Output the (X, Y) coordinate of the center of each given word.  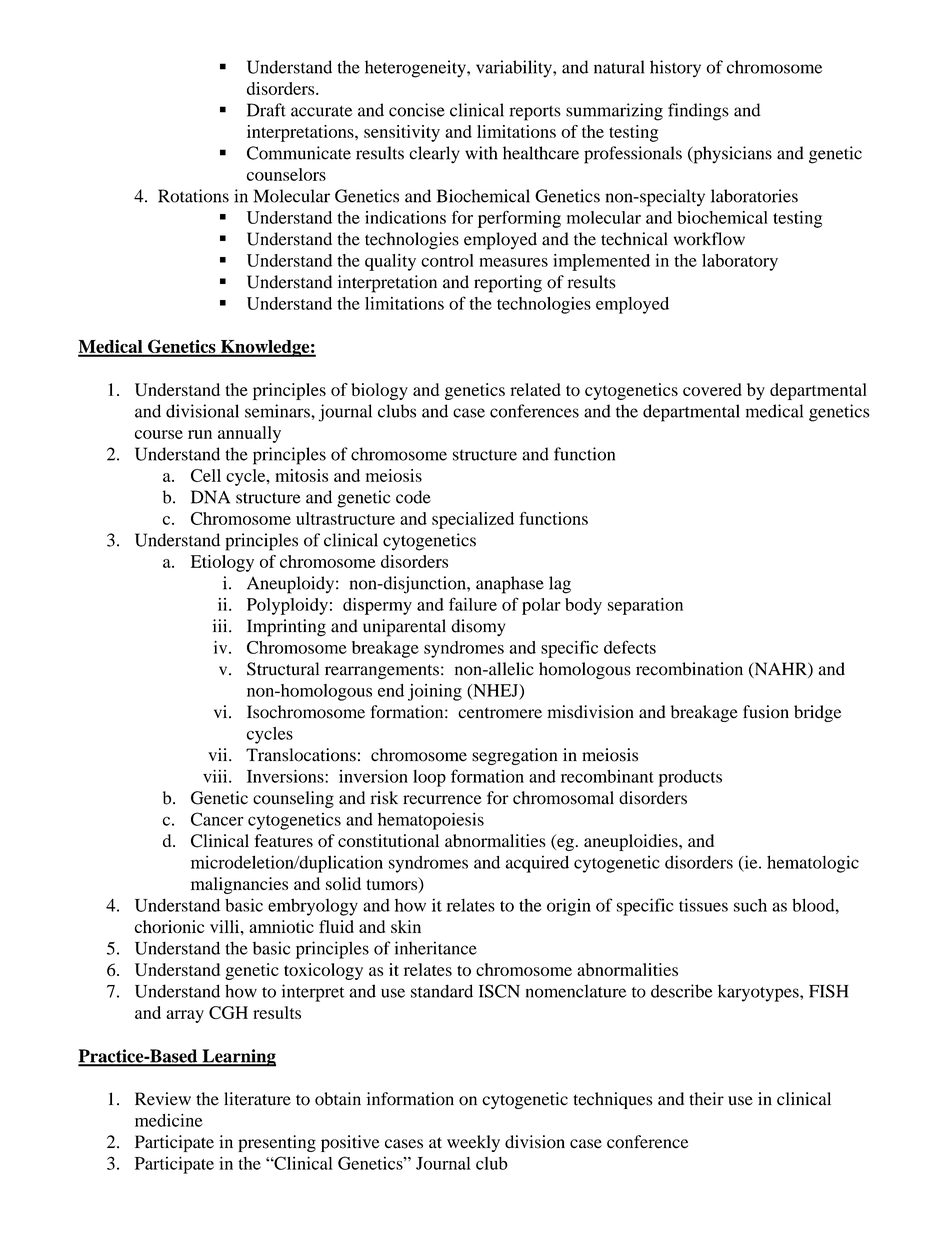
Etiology (222, 563)
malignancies (239, 885)
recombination (689, 669)
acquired (537, 864)
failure (473, 604)
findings (698, 112)
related (535, 389)
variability (515, 69)
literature (257, 1099)
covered (712, 389)
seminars (278, 411)
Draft (266, 110)
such (750, 905)
